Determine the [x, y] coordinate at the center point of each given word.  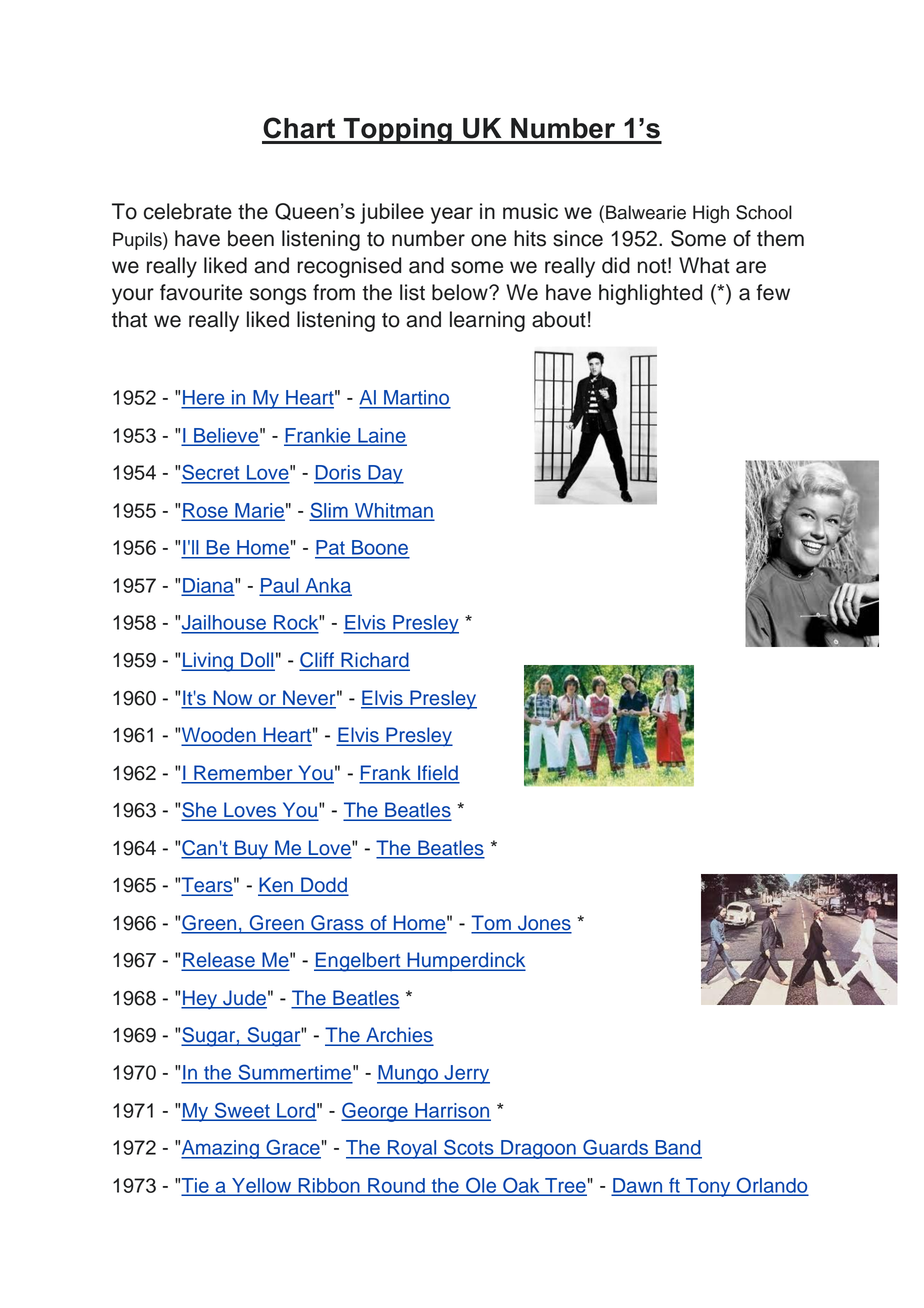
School [764, 212]
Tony [708, 1187]
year [452, 215]
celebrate [188, 211]
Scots [469, 1148]
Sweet [242, 1111]
